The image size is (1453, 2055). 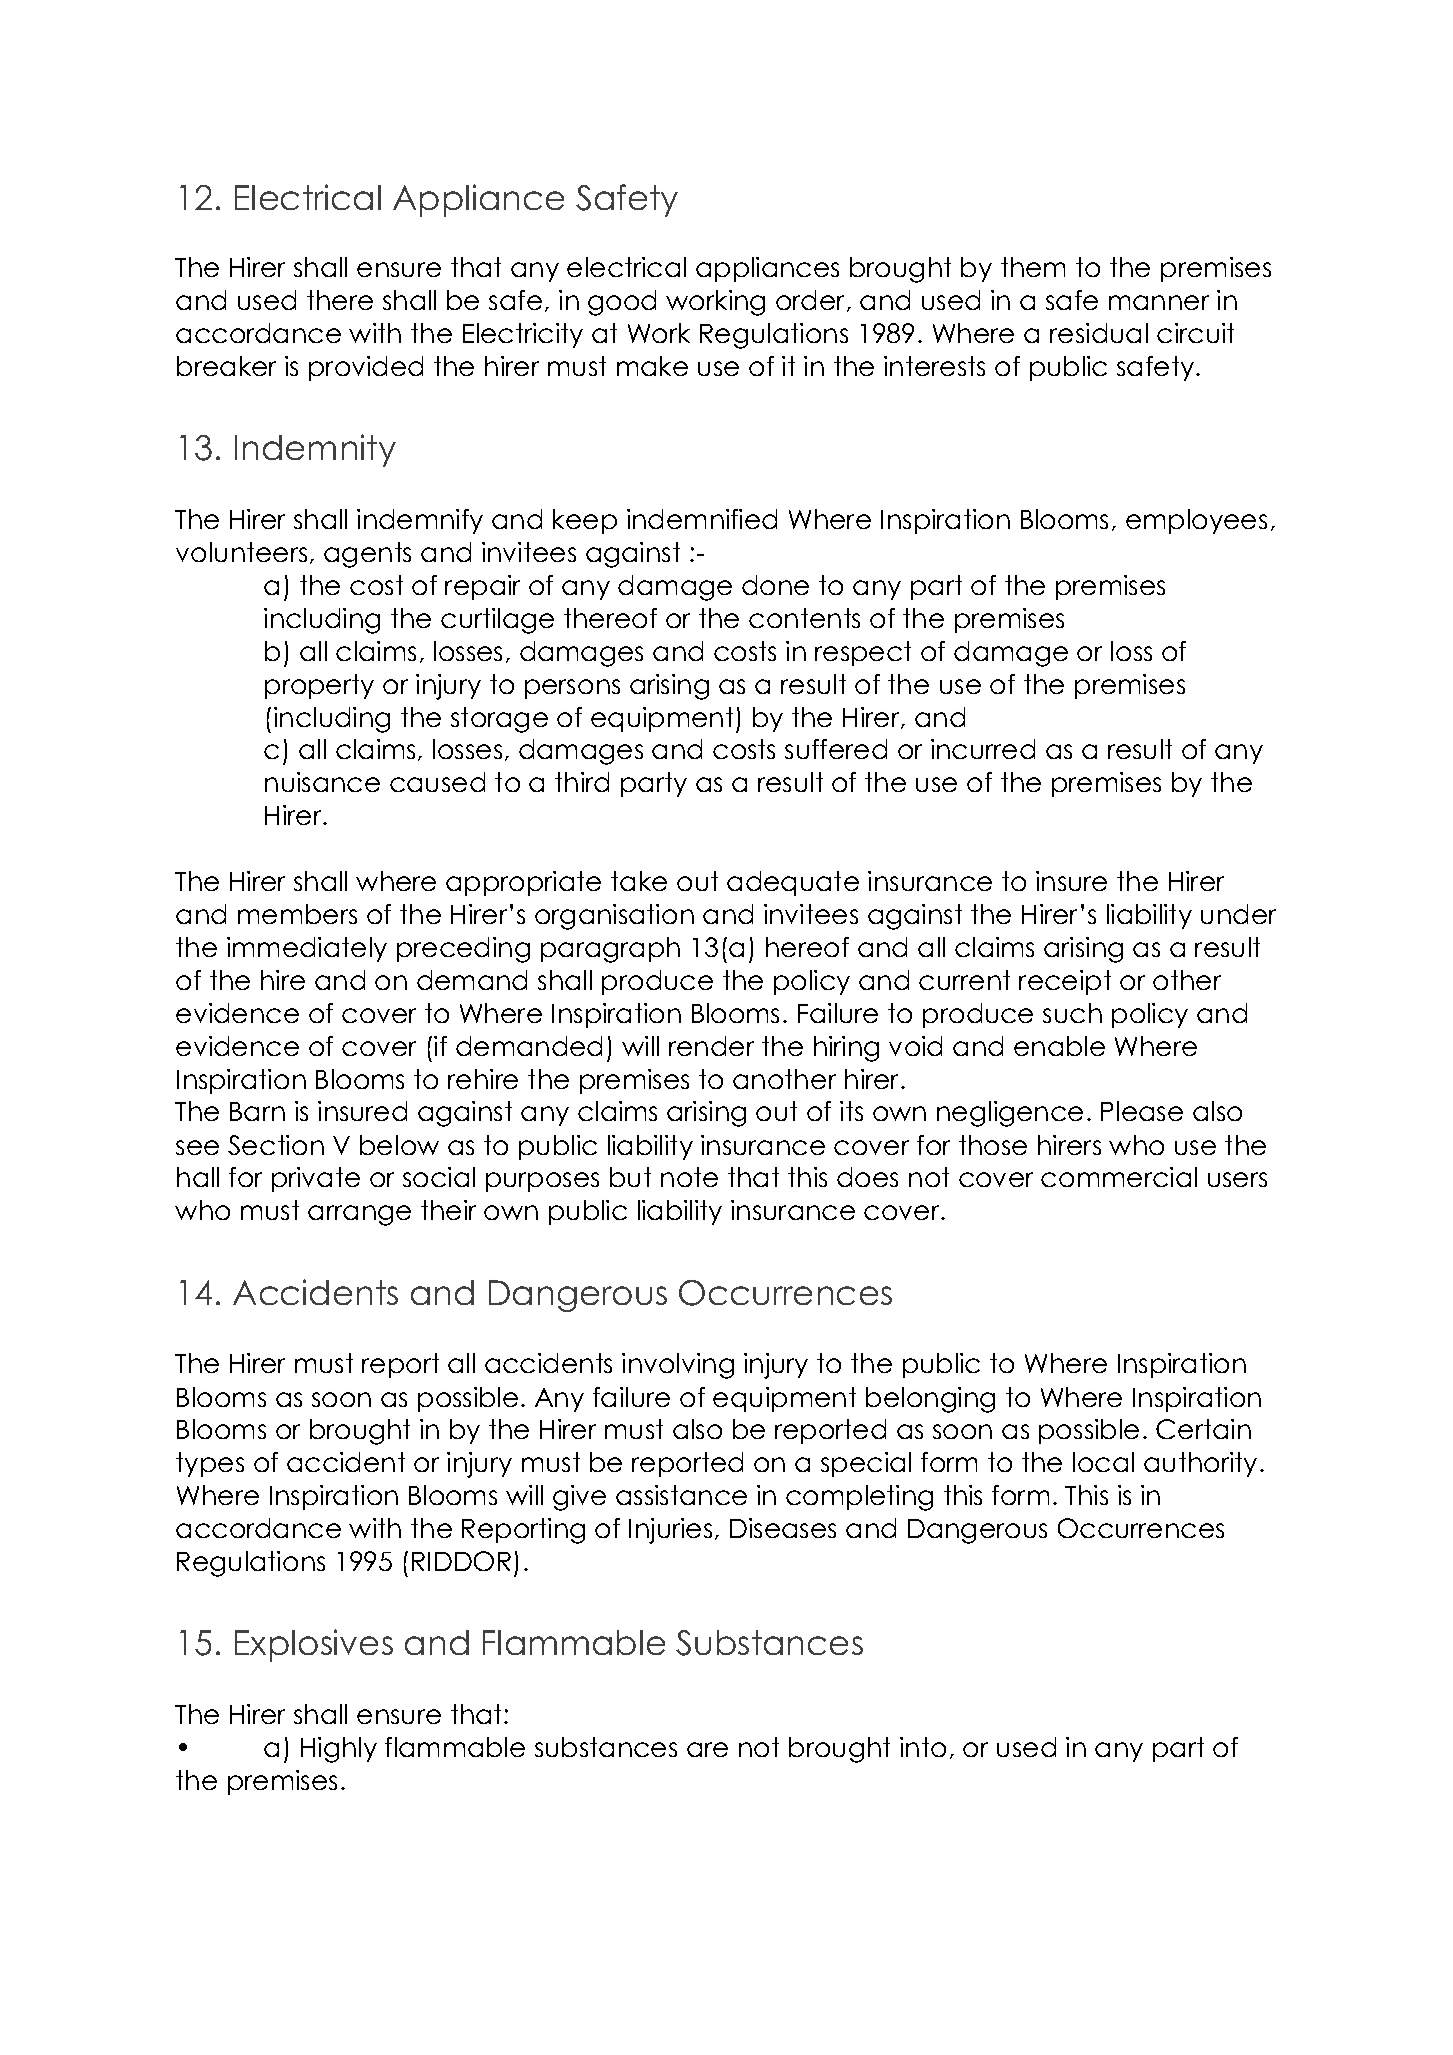 I want to click on are, so click(x=707, y=1749).
